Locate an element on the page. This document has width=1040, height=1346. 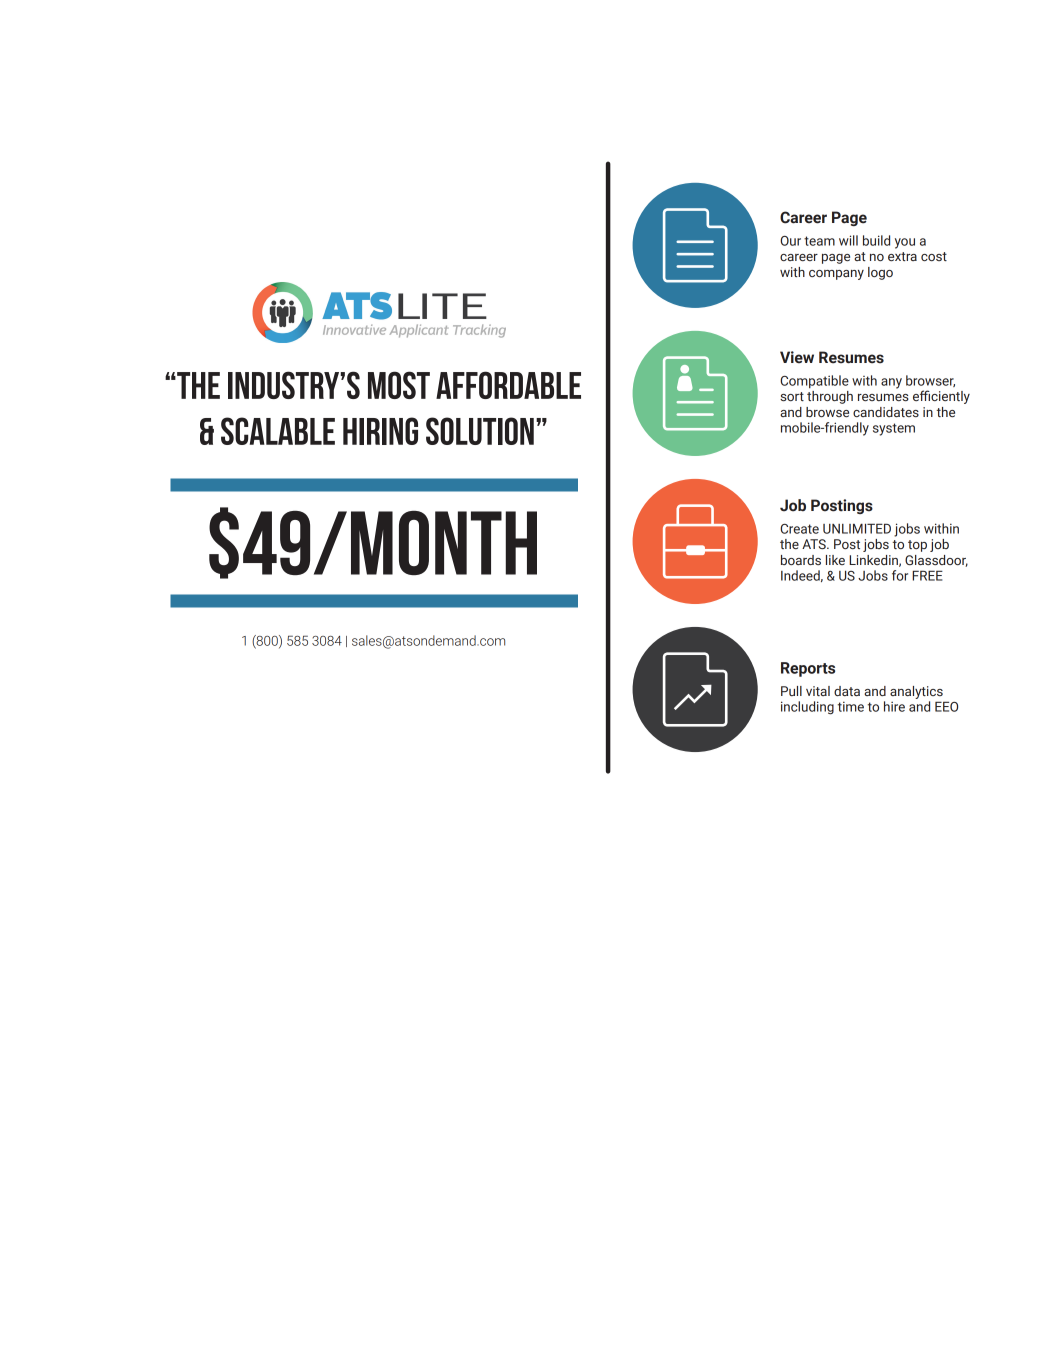
HIRING is located at coordinates (380, 431).
